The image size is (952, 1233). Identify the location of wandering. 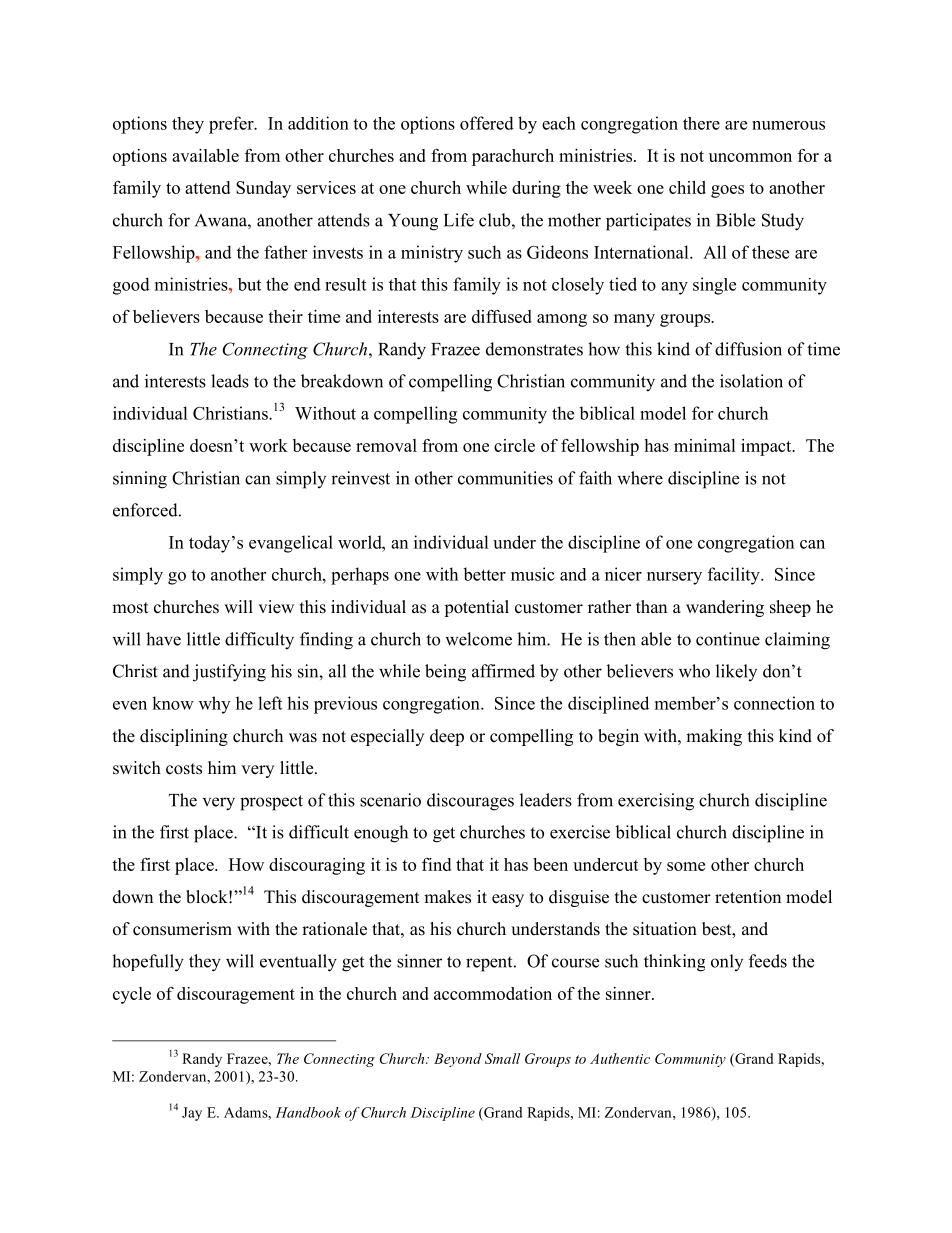
(725, 608).
